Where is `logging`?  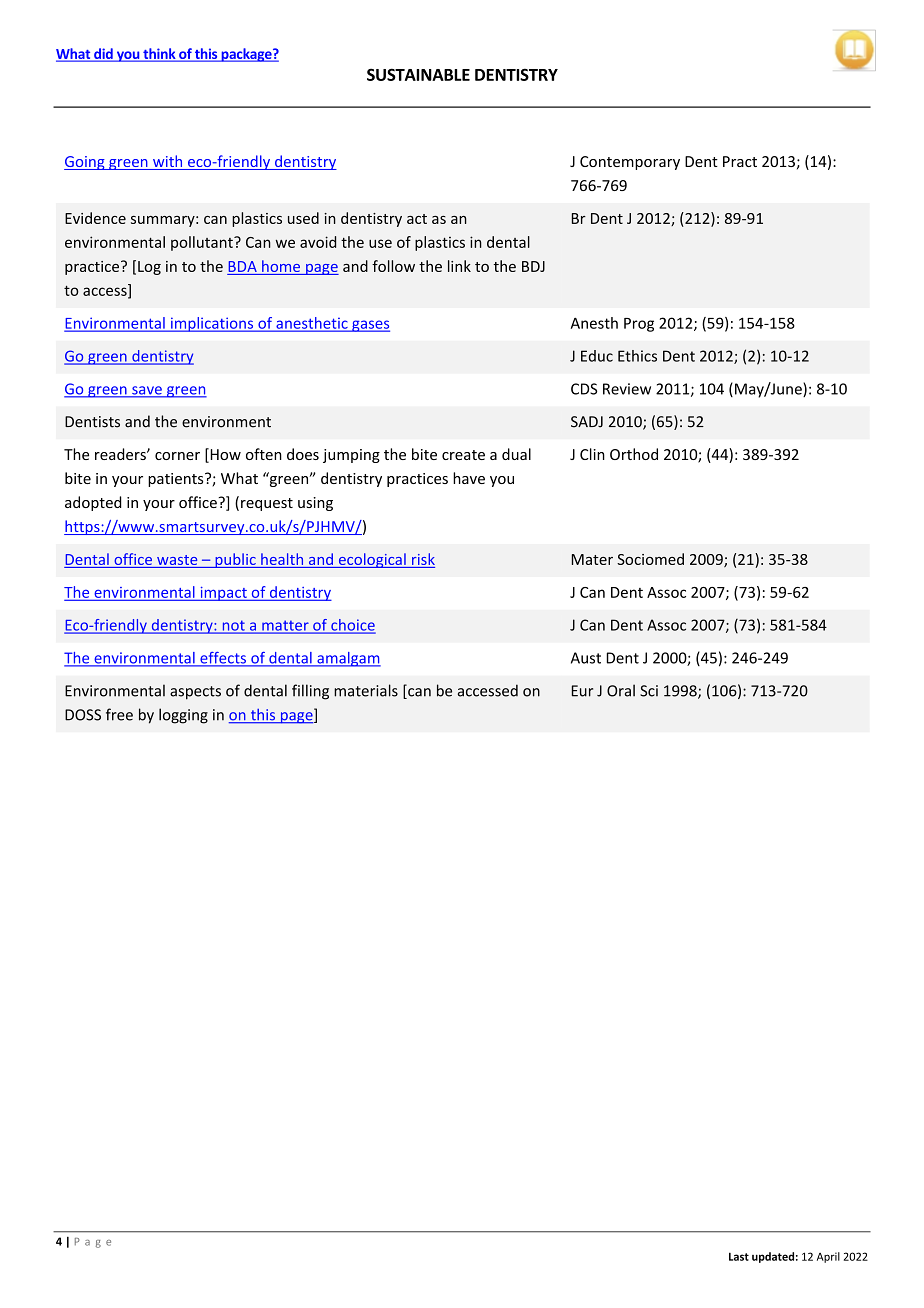 logging is located at coordinates (183, 716).
